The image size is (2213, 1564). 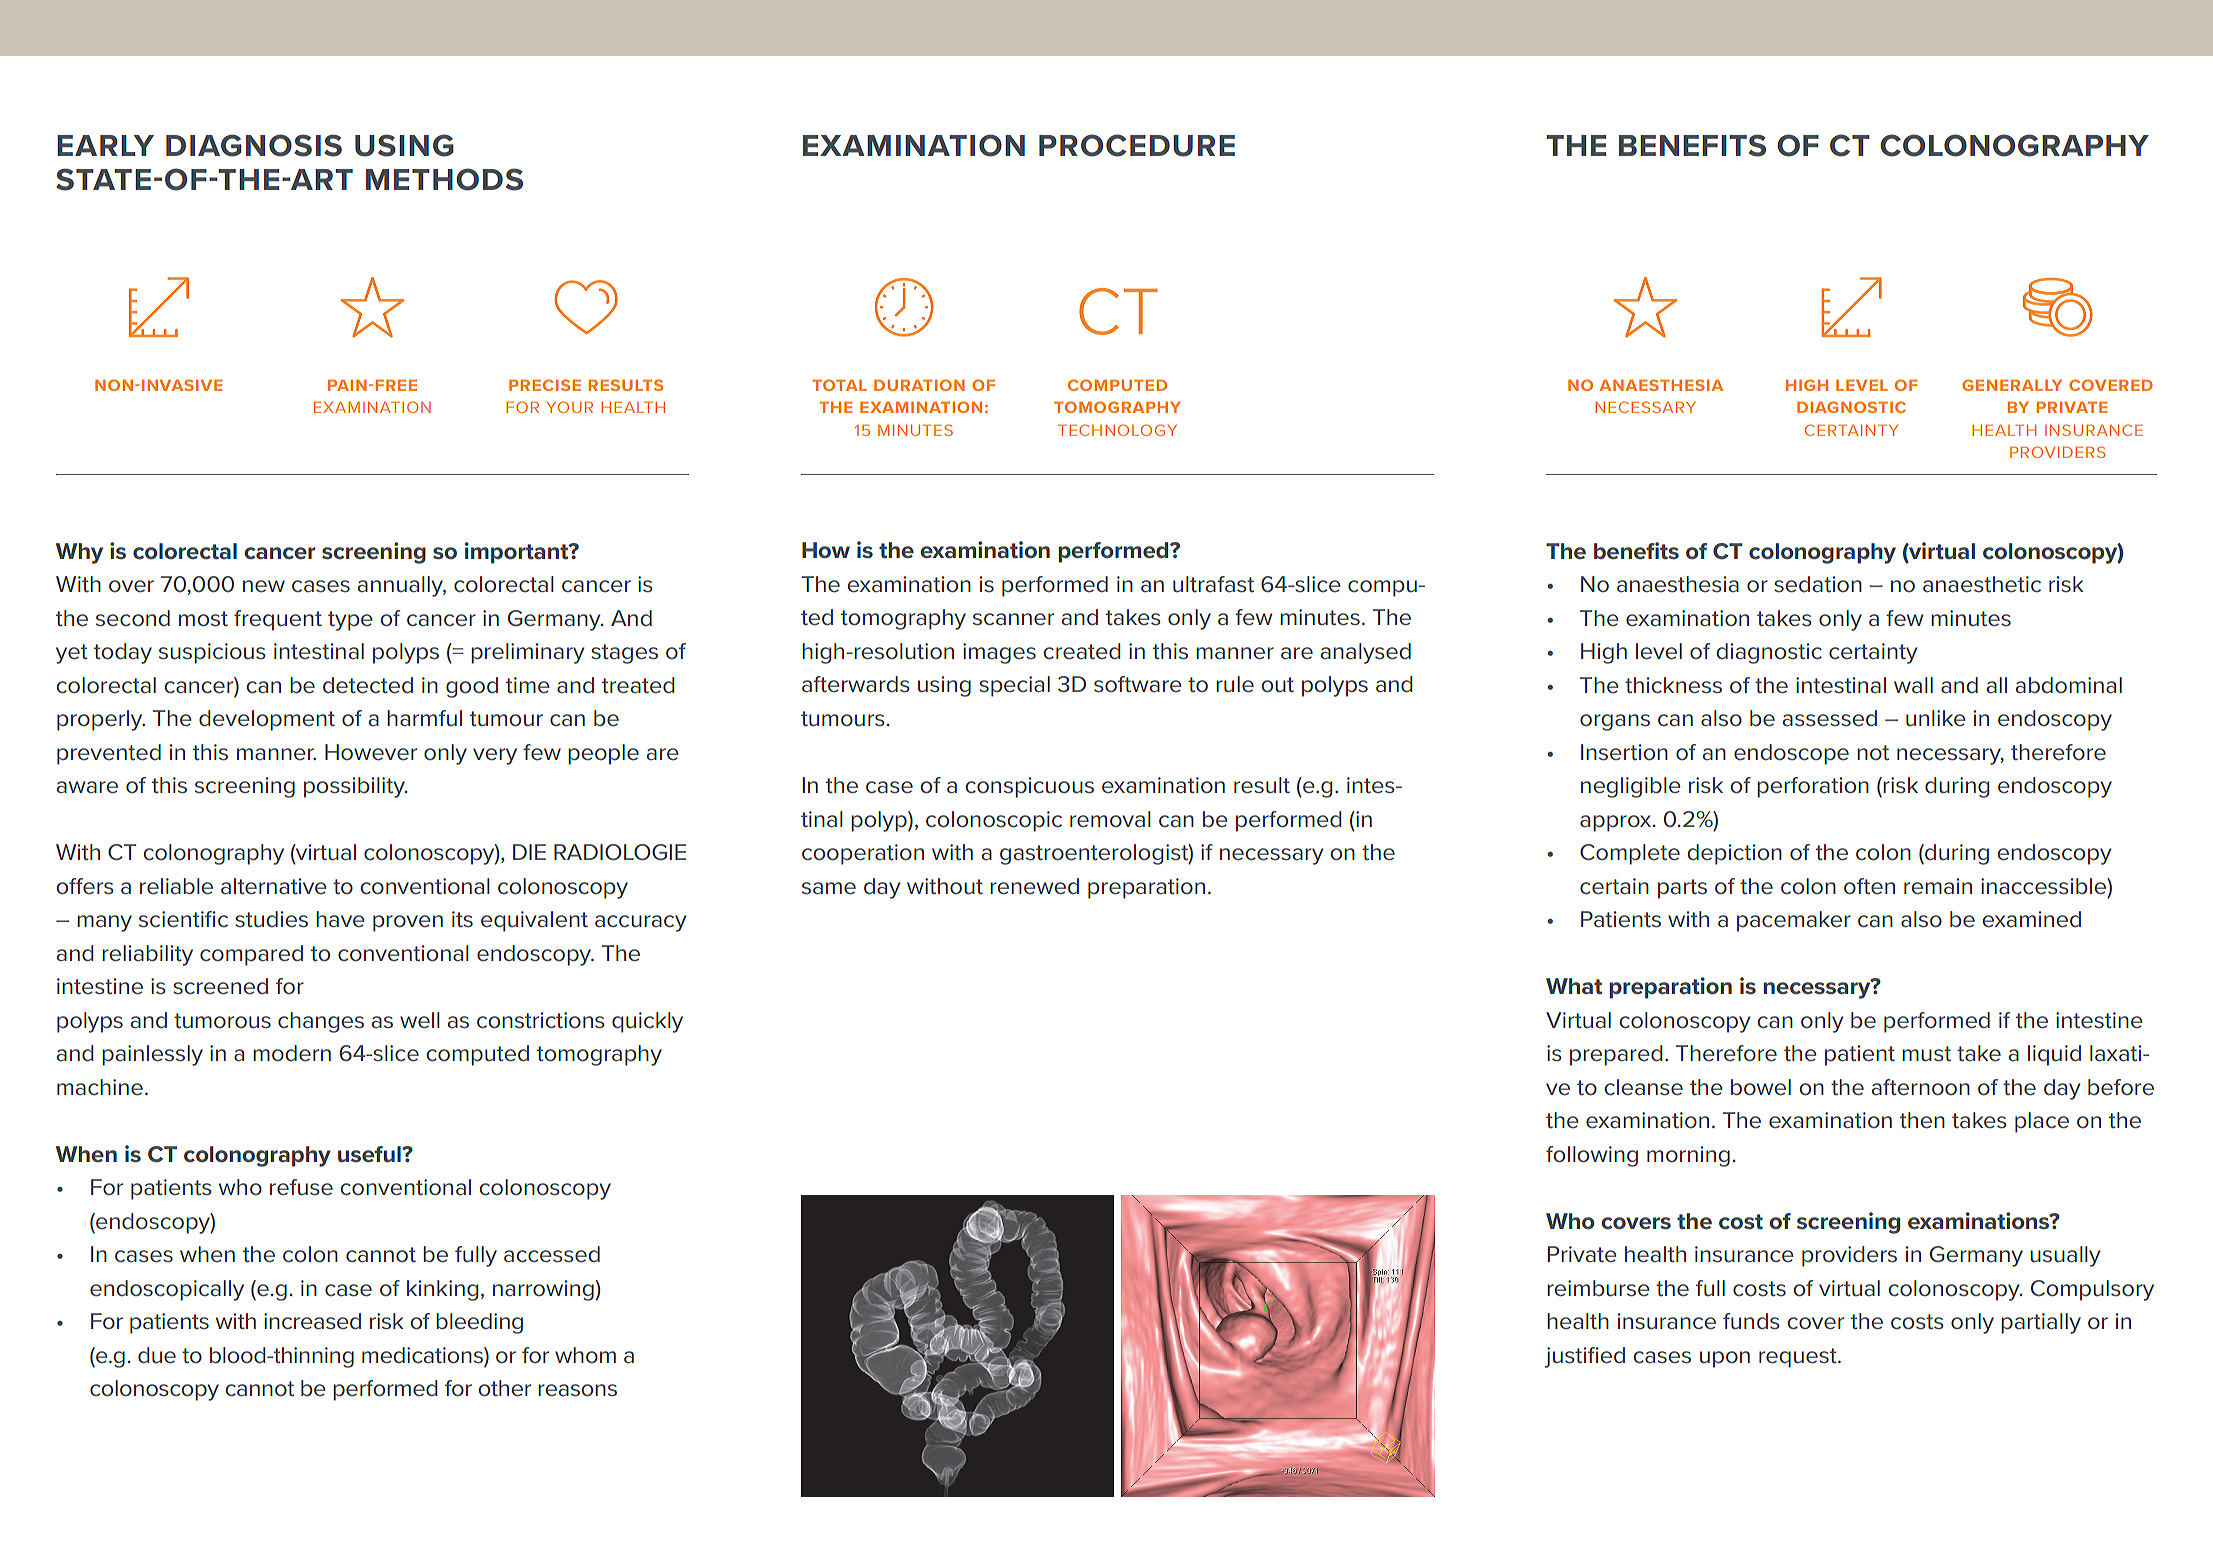 What do you see at coordinates (1913, 685) in the screenshot?
I see `wall` at bounding box center [1913, 685].
